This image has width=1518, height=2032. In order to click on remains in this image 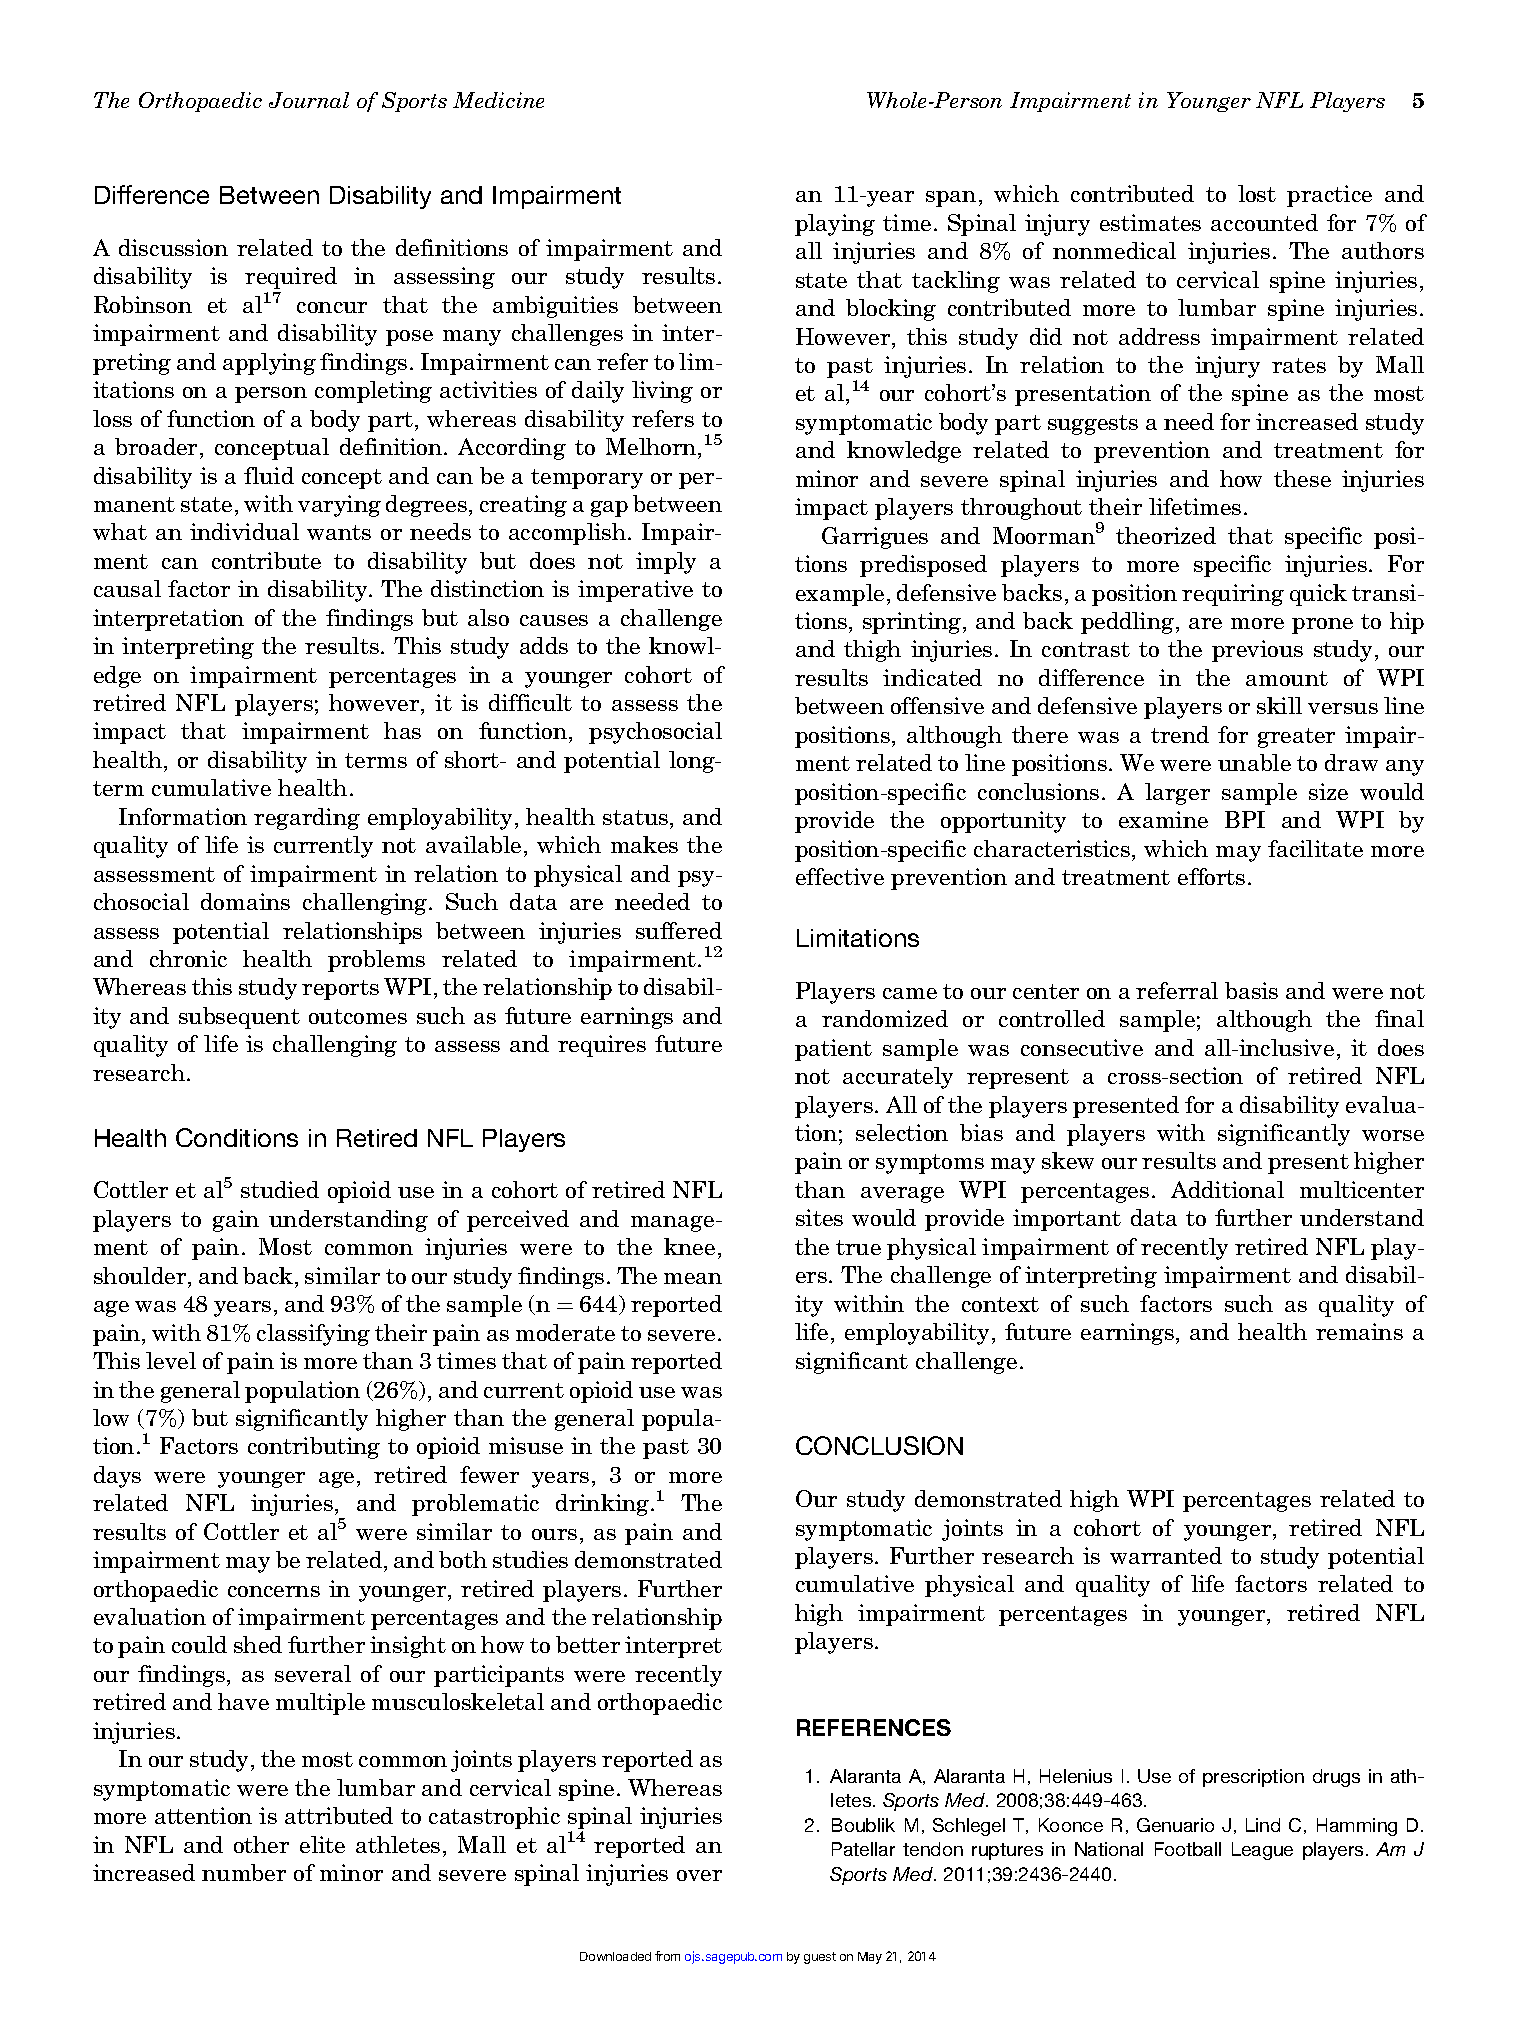, I will do `click(1359, 1331)`.
